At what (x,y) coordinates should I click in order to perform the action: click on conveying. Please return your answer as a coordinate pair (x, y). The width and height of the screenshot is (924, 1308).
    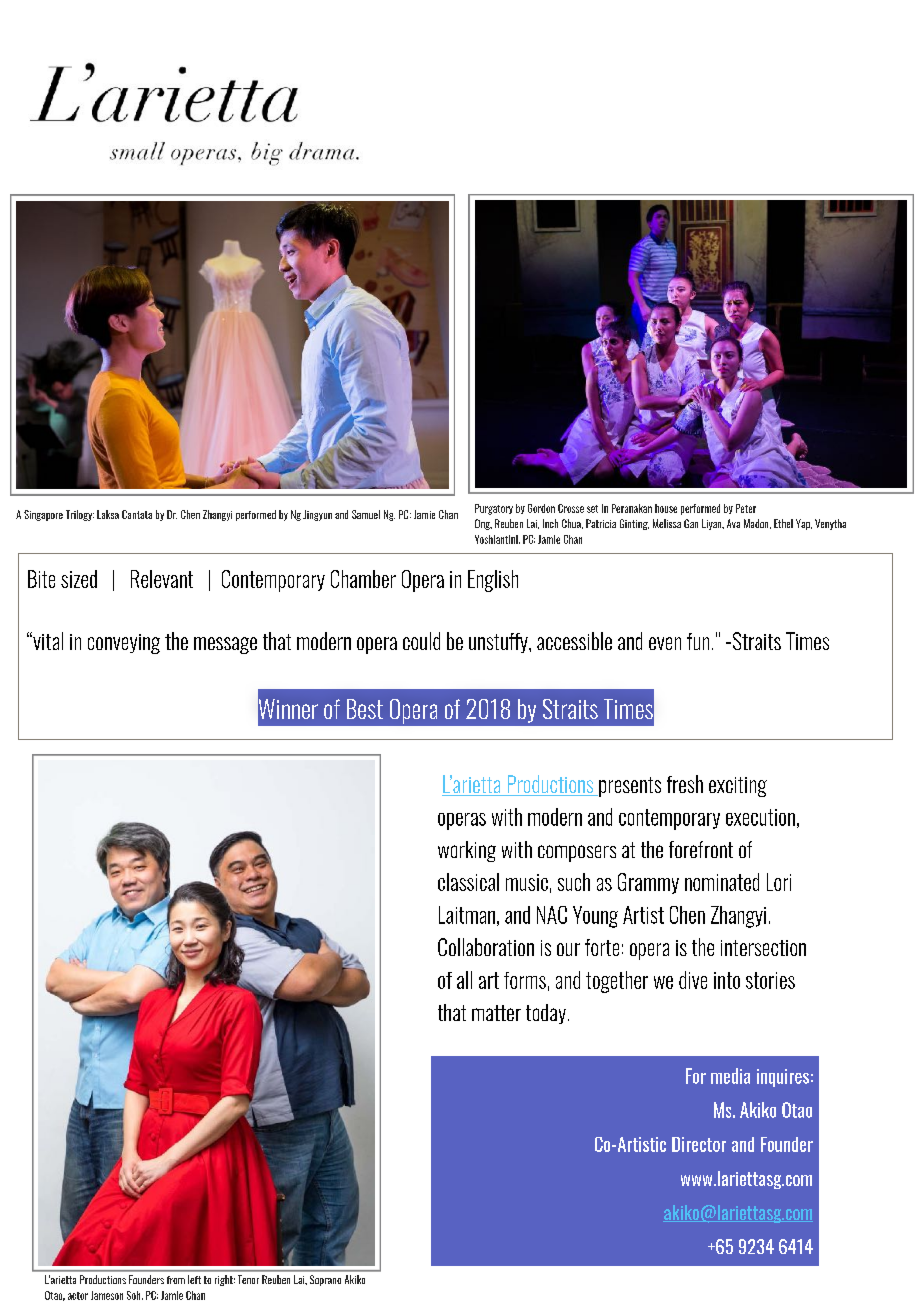
    Looking at the image, I should click on (124, 644).
